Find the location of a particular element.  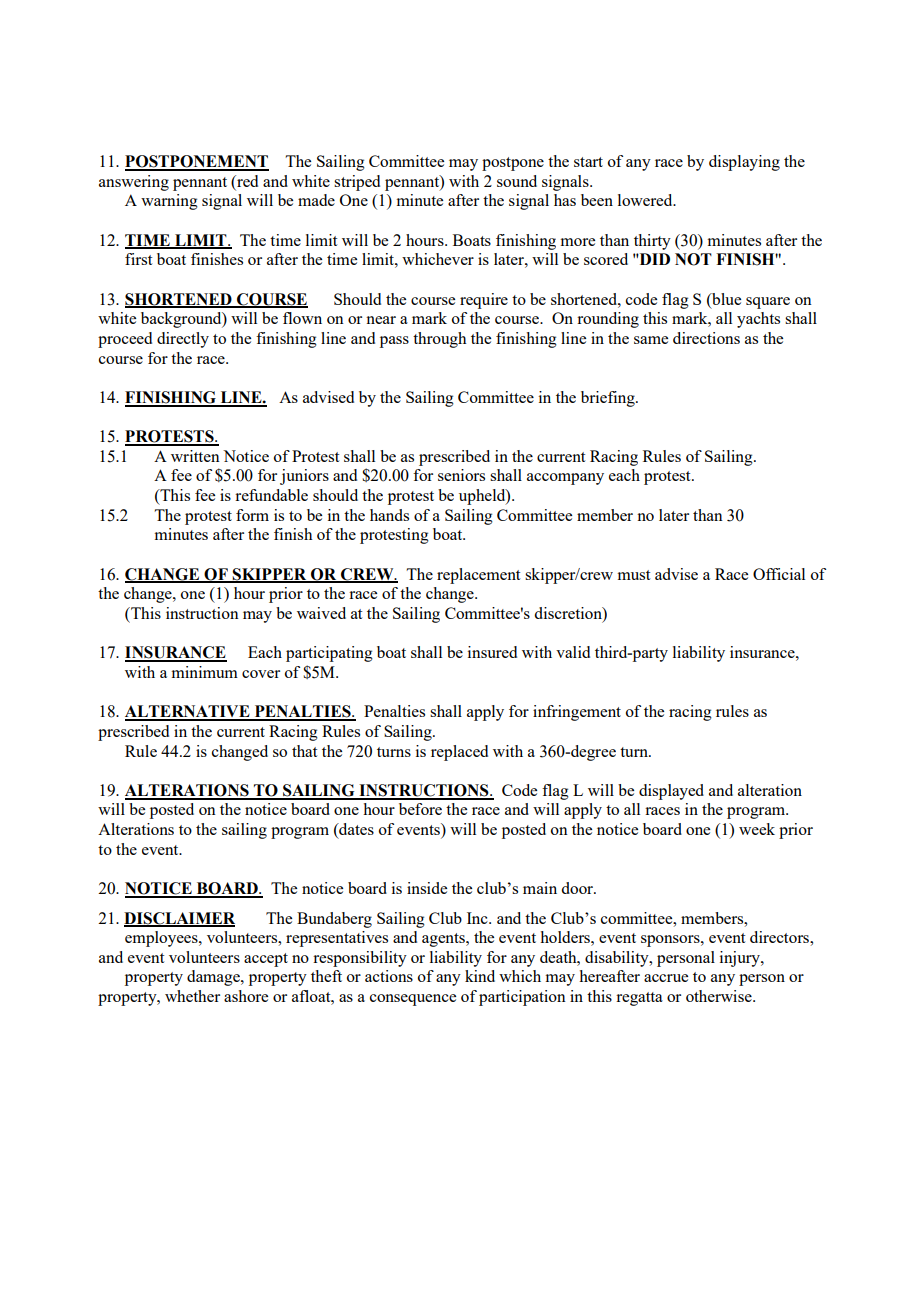

damage is located at coordinates (214, 978).
